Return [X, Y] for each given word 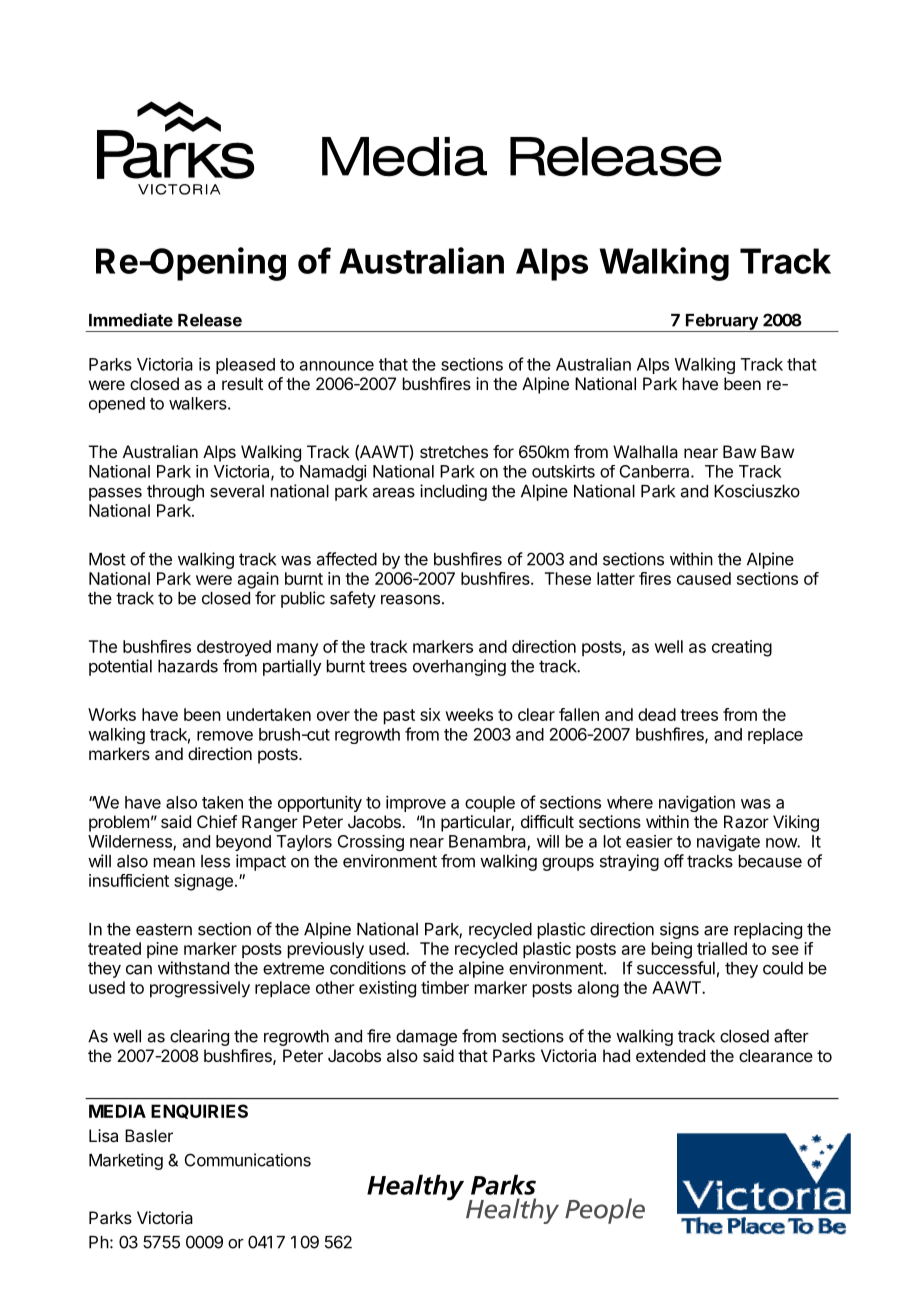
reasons [410, 600]
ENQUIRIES [199, 1111]
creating [742, 648]
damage [426, 1038]
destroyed [234, 648]
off [674, 861]
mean [174, 863]
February [722, 323]
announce [337, 366]
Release [210, 320]
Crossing [371, 843]
